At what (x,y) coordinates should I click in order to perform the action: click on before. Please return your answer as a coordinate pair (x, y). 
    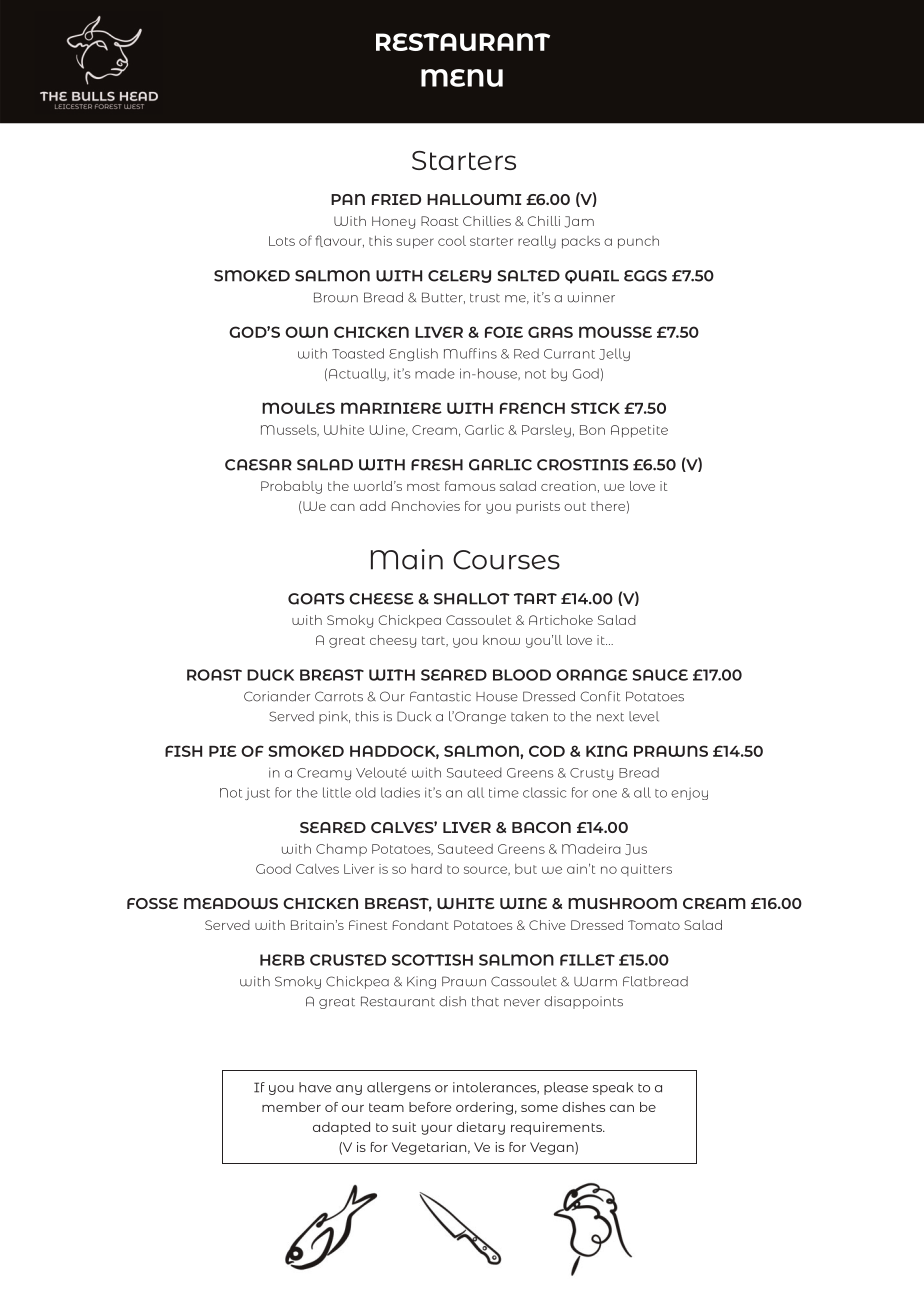
    Looking at the image, I should click on (430, 1107).
